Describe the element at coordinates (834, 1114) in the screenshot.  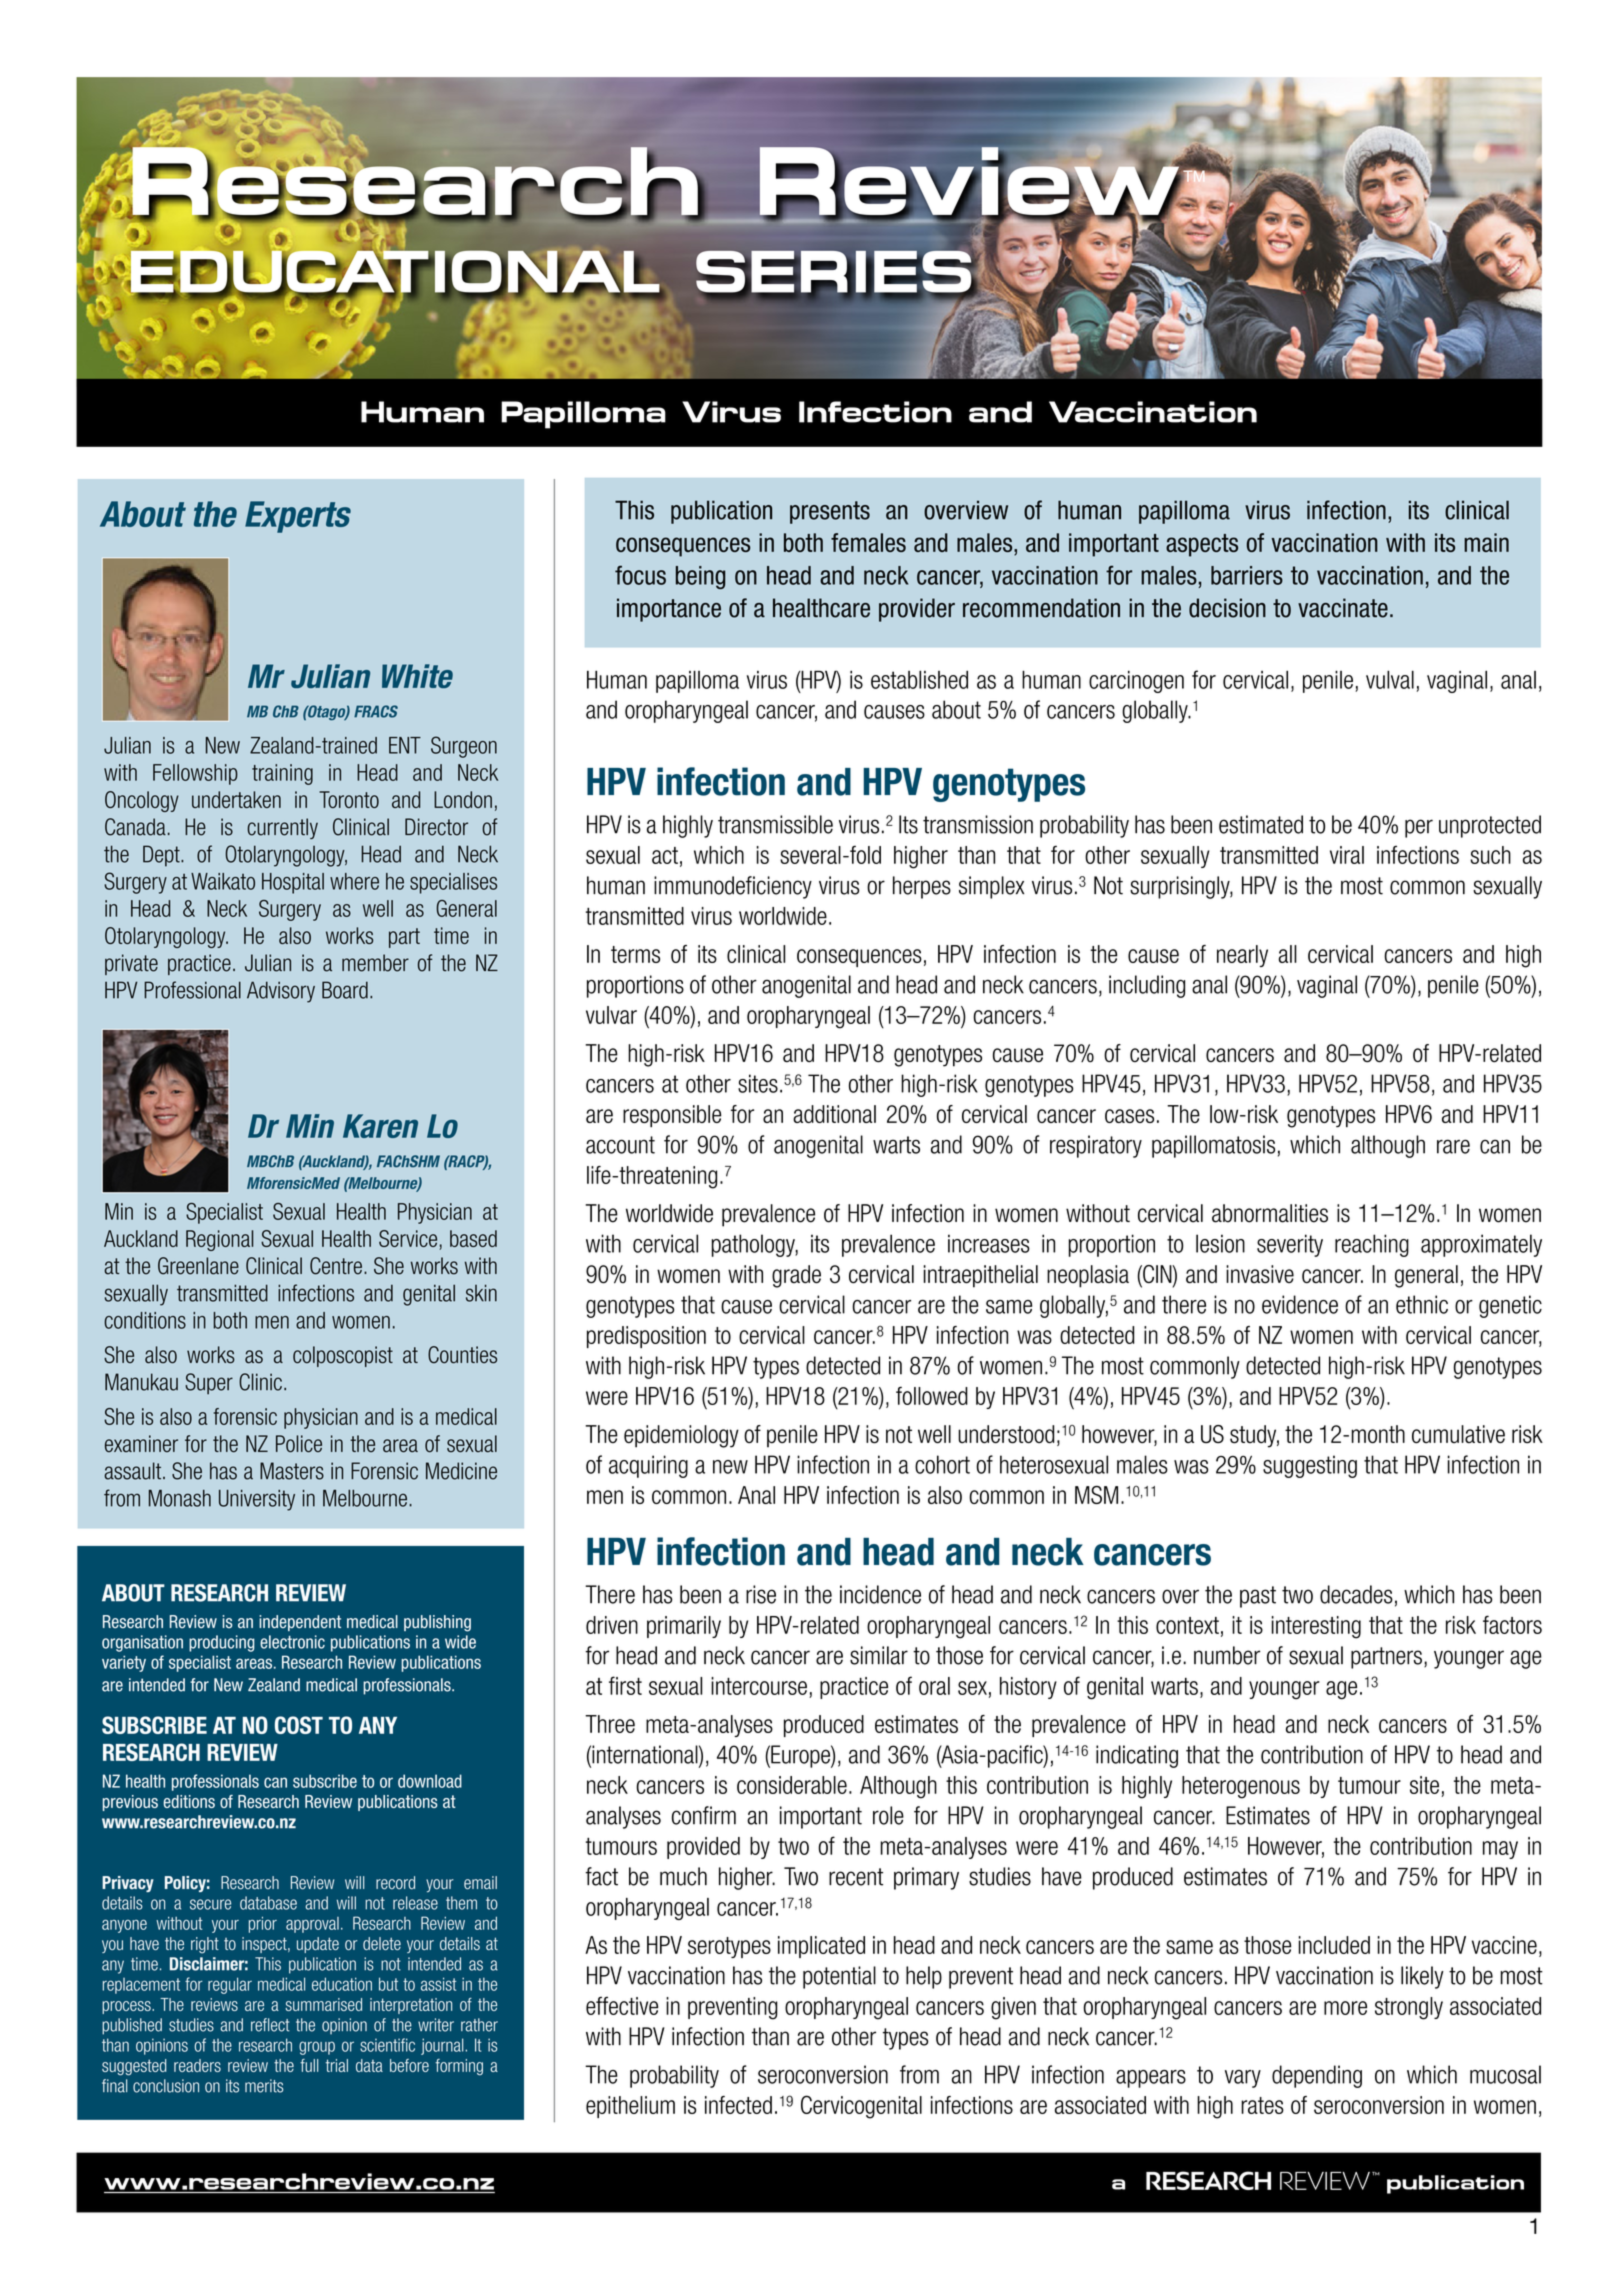
I see `additional` at that location.
